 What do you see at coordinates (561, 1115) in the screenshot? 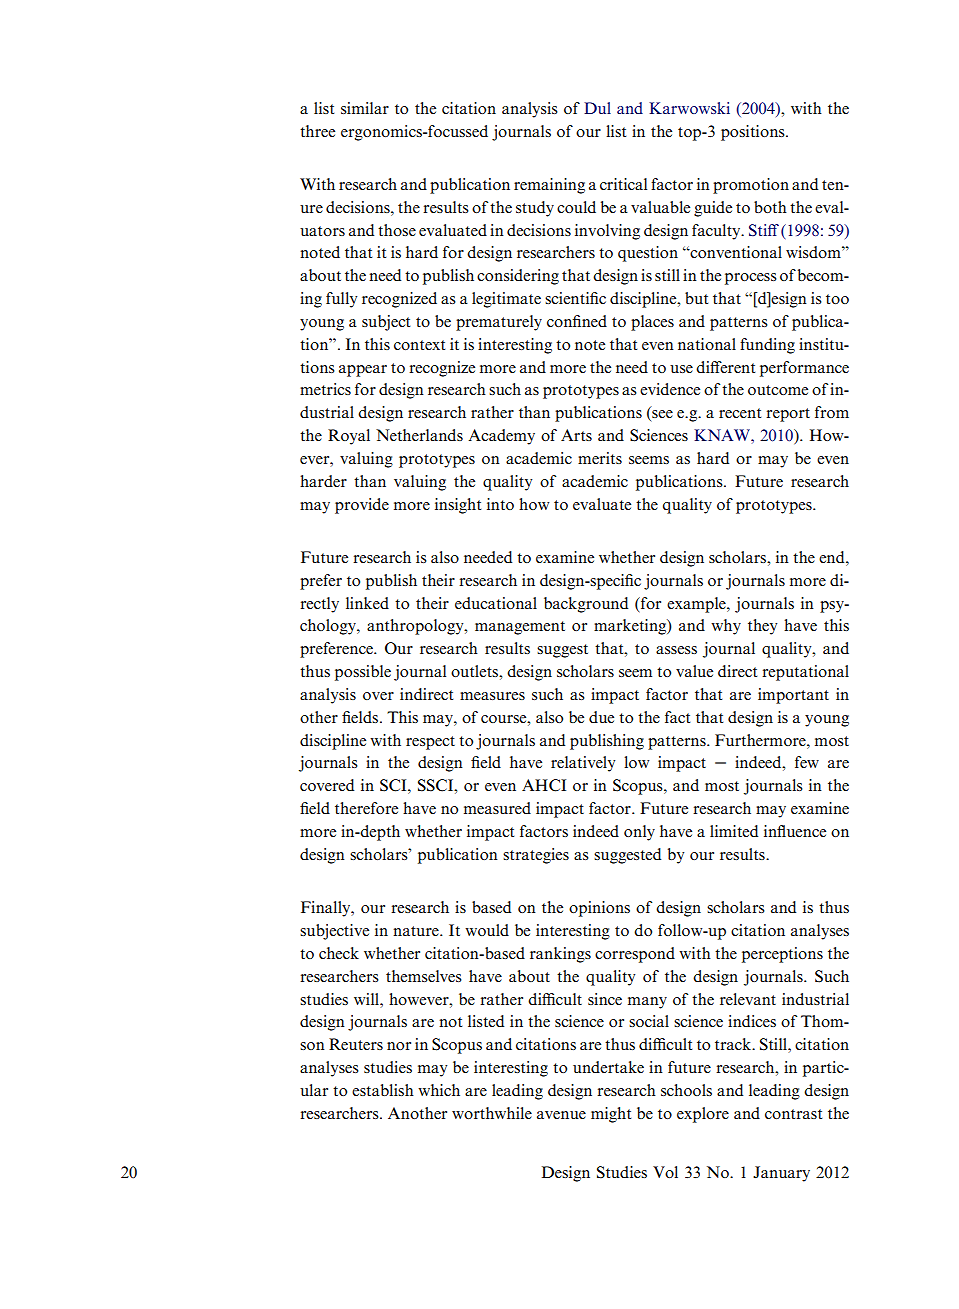
I see `avenue` at bounding box center [561, 1115].
